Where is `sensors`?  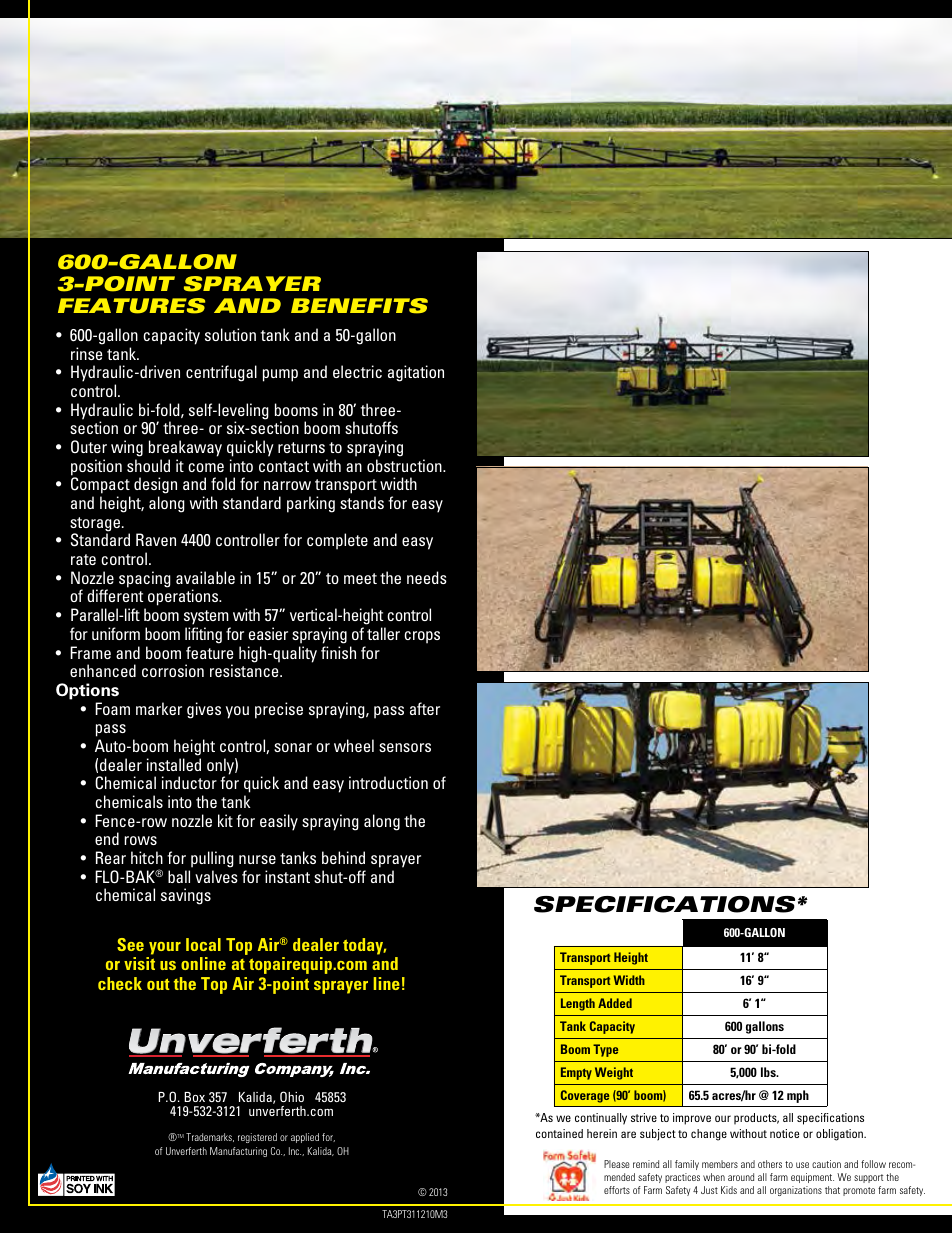
sensors is located at coordinates (405, 747).
